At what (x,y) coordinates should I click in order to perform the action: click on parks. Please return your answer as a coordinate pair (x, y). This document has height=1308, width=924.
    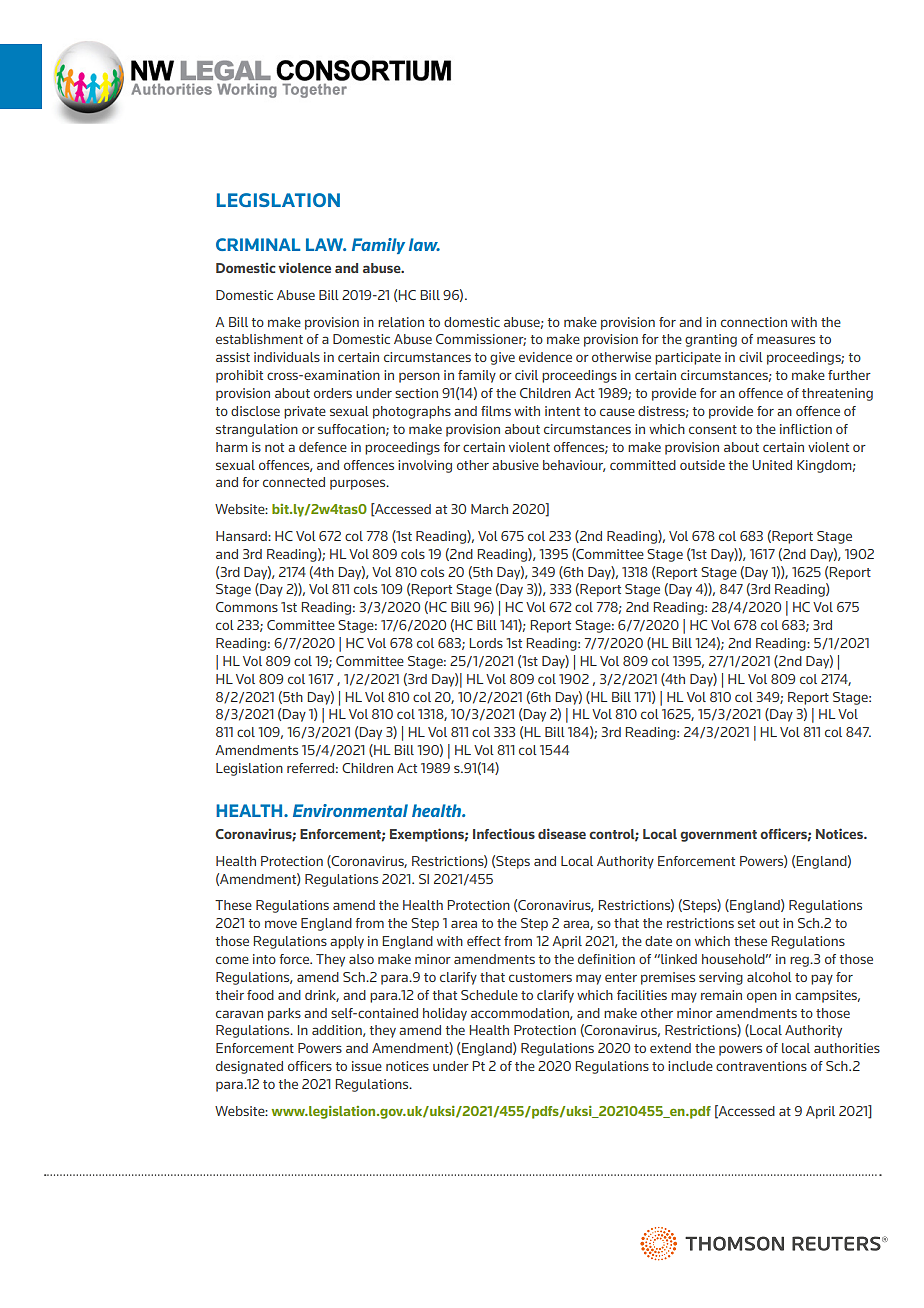
    Looking at the image, I should click on (284, 1014).
